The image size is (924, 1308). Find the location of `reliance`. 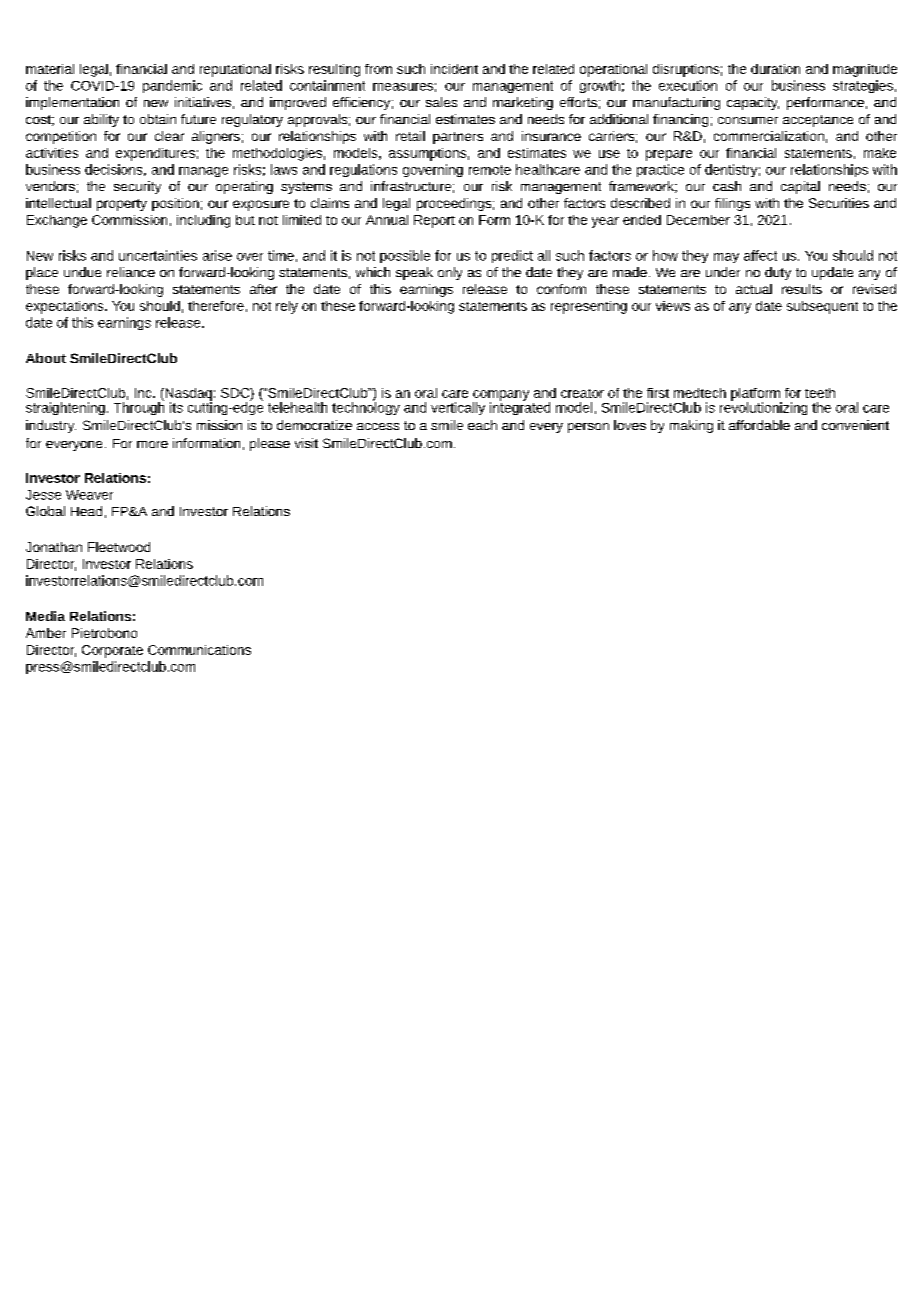

reliance is located at coordinates (131, 272).
